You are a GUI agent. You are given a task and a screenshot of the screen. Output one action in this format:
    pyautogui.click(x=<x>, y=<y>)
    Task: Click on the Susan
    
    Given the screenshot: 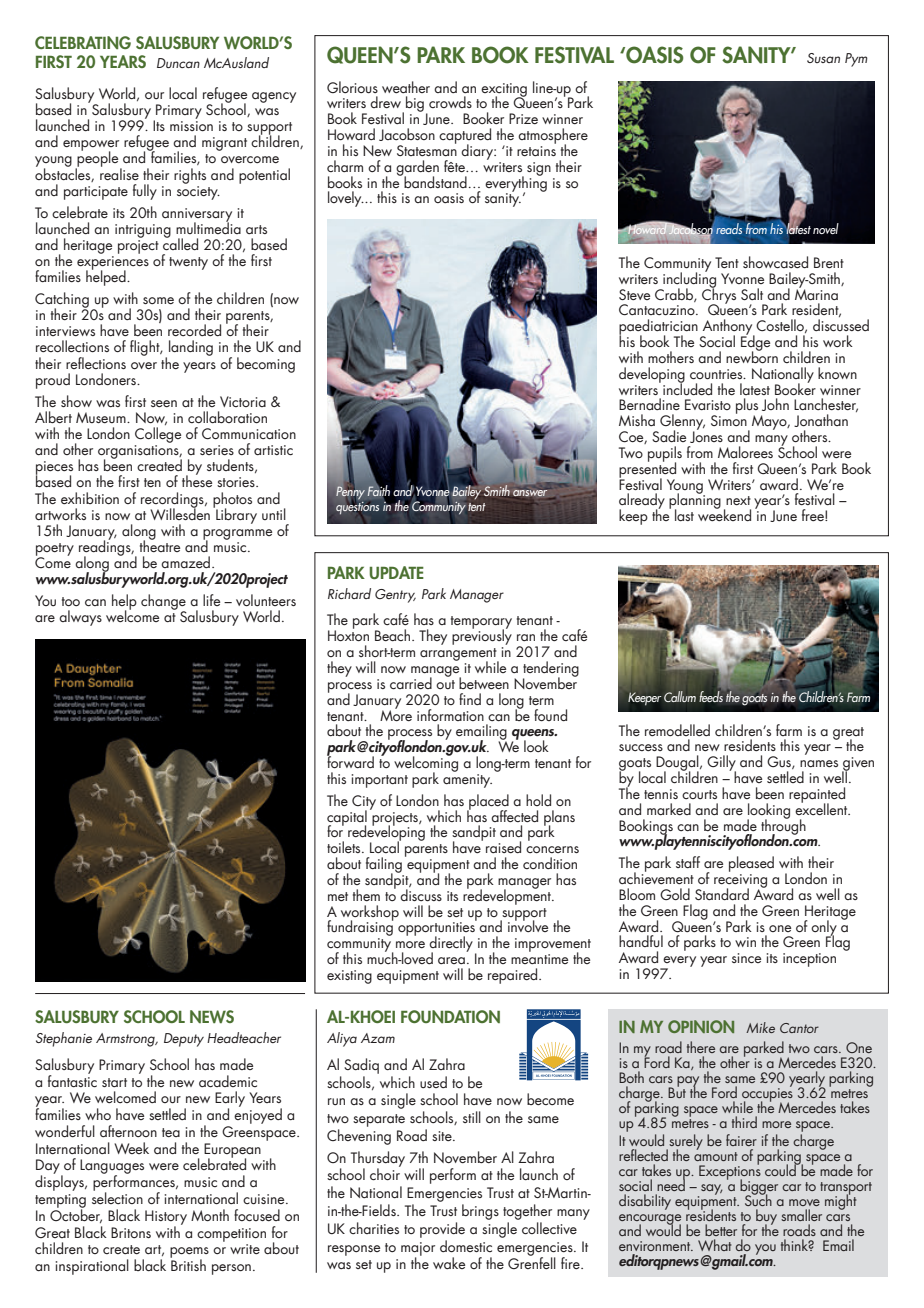 What is the action you would take?
    pyautogui.click(x=823, y=58)
